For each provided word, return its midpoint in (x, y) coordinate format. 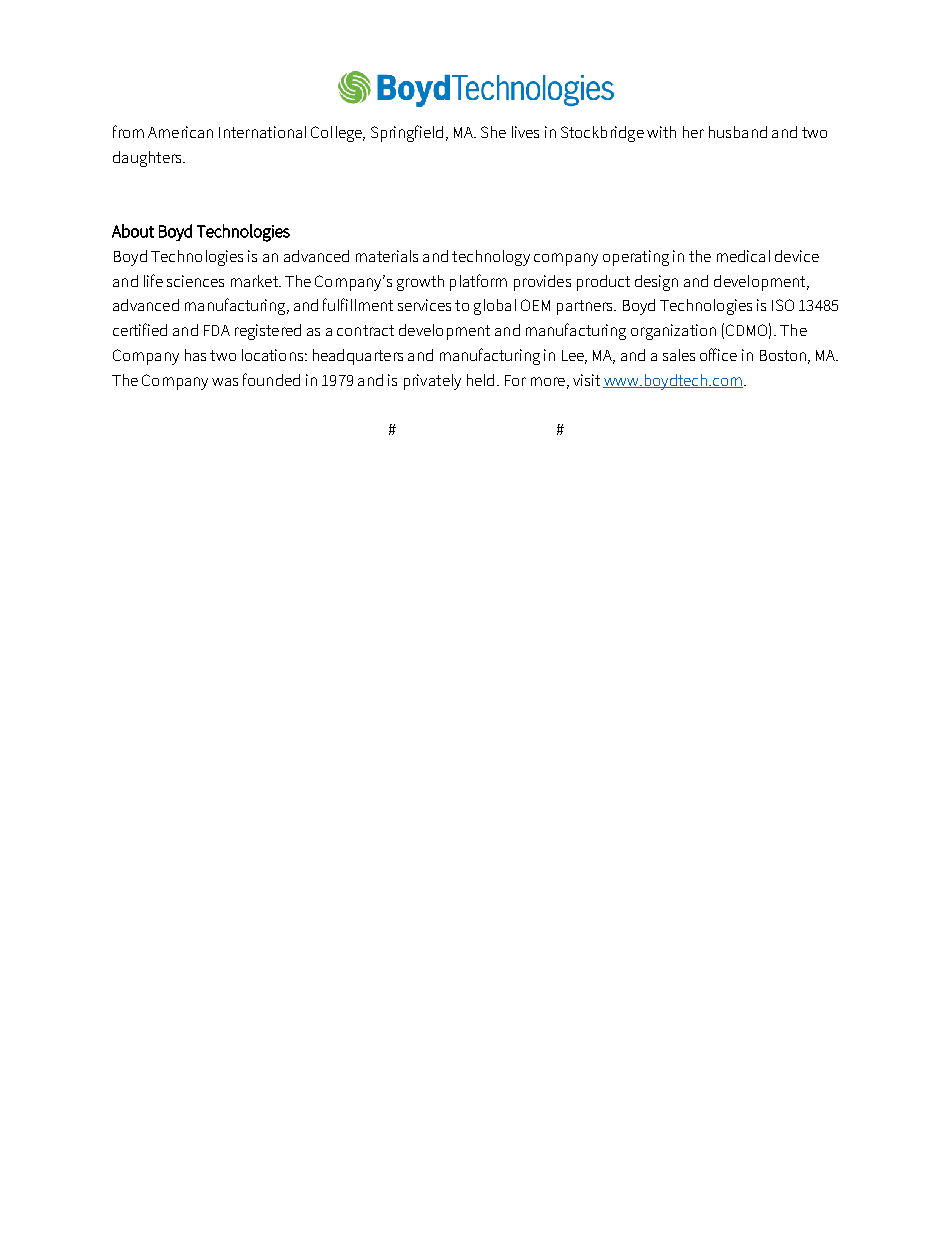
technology (491, 258)
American (180, 132)
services (424, 305)
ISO (783, 305)
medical (743, 256)
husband (738, 132)
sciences (195, 281)
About (133, 231)
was (225, 382)
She (493, 132)
